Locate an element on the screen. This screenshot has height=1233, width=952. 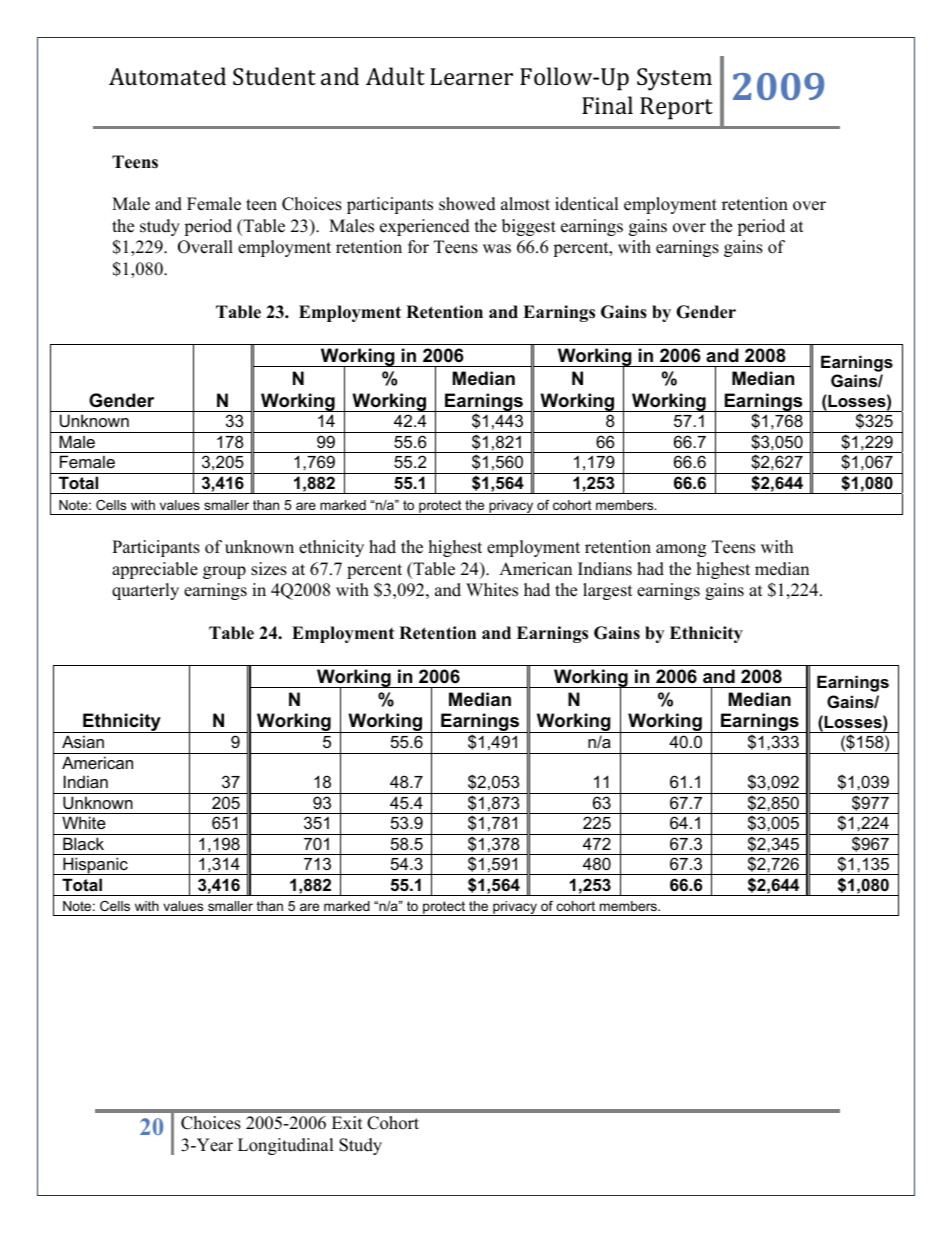
was is located at coordinates (497, 249).
